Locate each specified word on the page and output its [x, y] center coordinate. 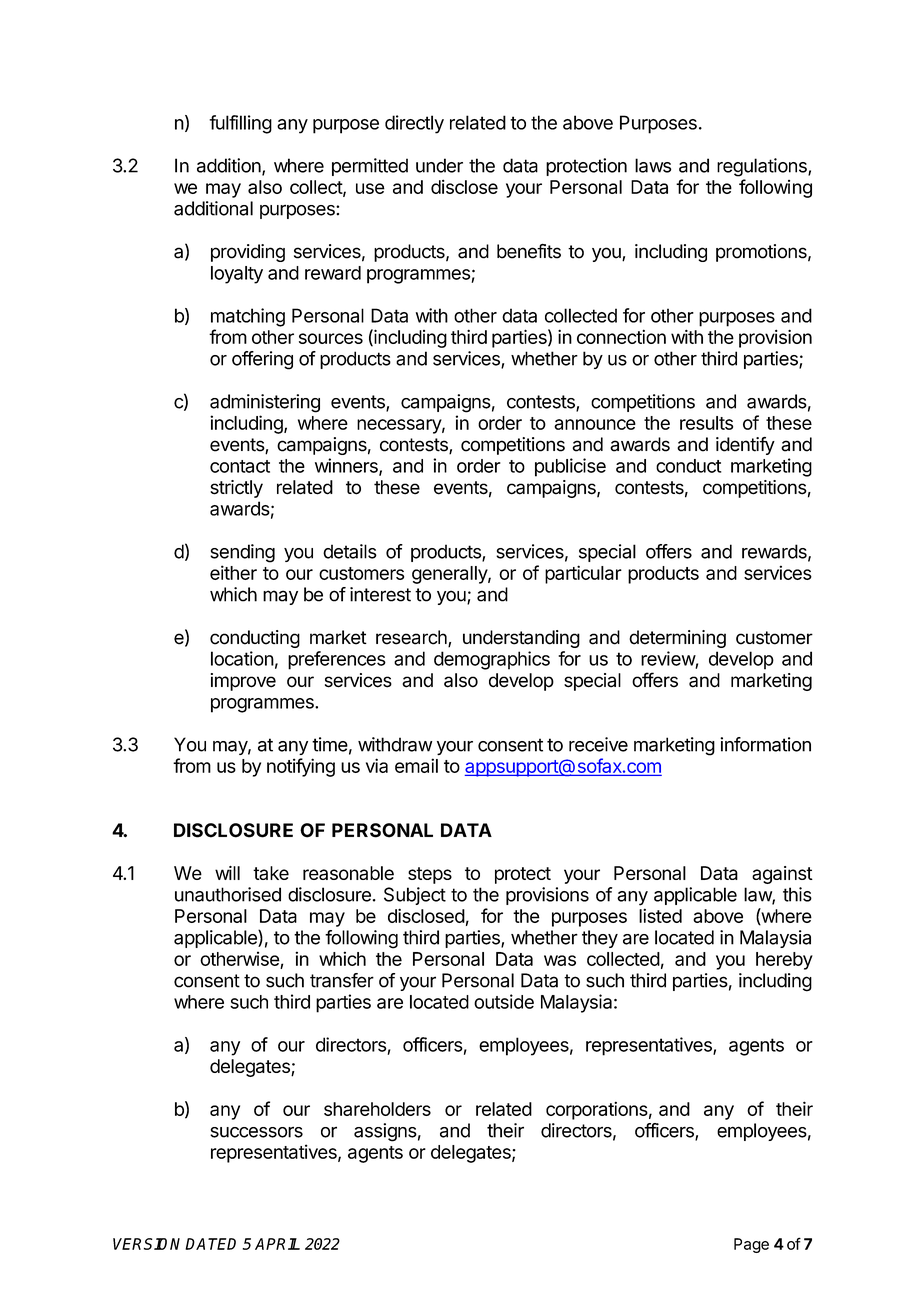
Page [751, 1245]
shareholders [377, 1109]
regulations [763, 167]
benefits [529, 251]
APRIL [277, 1244]
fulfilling [240, 124]
